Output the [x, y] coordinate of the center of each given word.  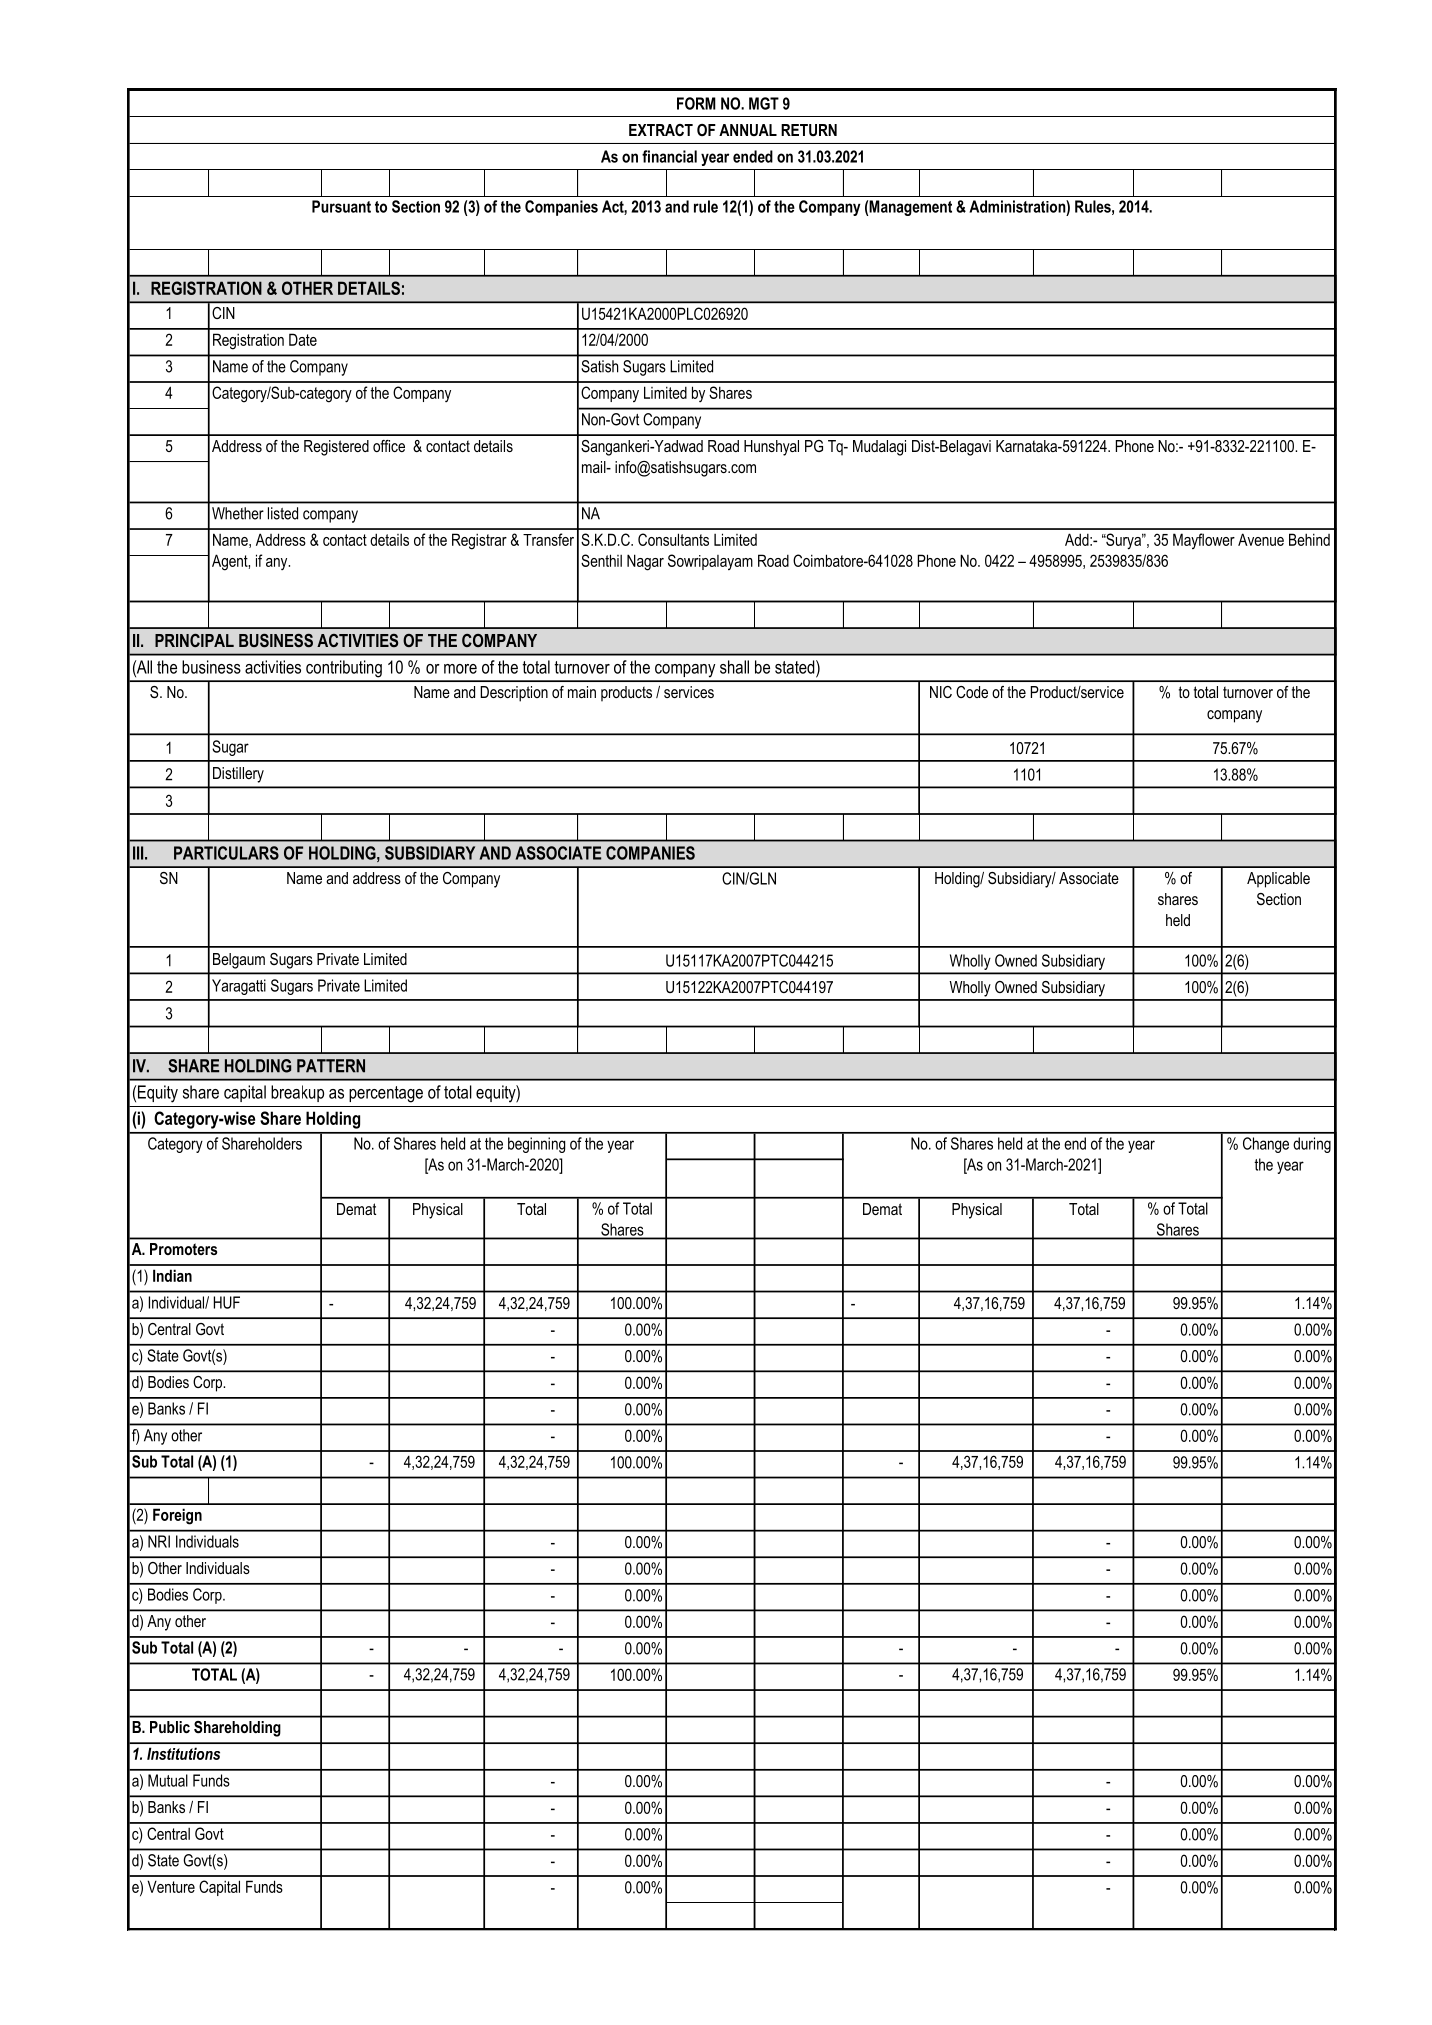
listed [283, 513]
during [1312, 1145]
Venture [171, 1886]
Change [1266, 1145]
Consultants [673, 539]
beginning [536, 1145]
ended [753, 156]
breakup [297, 1093]
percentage [386, 1094]
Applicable [1278, 880]
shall [734, 667]
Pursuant [341, 206]
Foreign [177, 1516]
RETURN [809, 130]
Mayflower [1204, 541]
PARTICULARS [226, 853]
